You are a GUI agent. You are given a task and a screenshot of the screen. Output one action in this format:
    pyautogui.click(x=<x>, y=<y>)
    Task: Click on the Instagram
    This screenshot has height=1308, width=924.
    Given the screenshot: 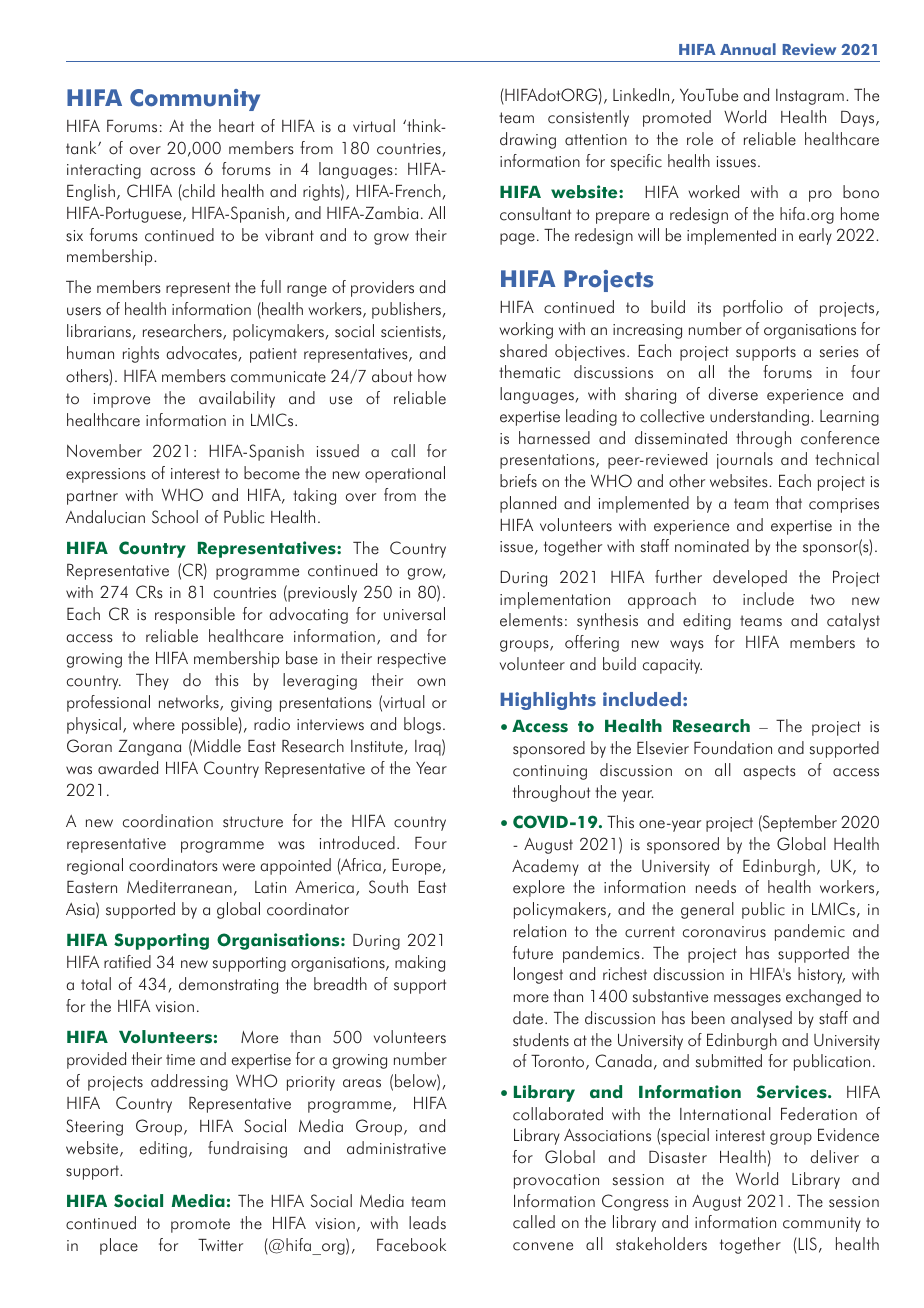 What is the action you would take?
    pyautogui.click(x=810, y=97)
